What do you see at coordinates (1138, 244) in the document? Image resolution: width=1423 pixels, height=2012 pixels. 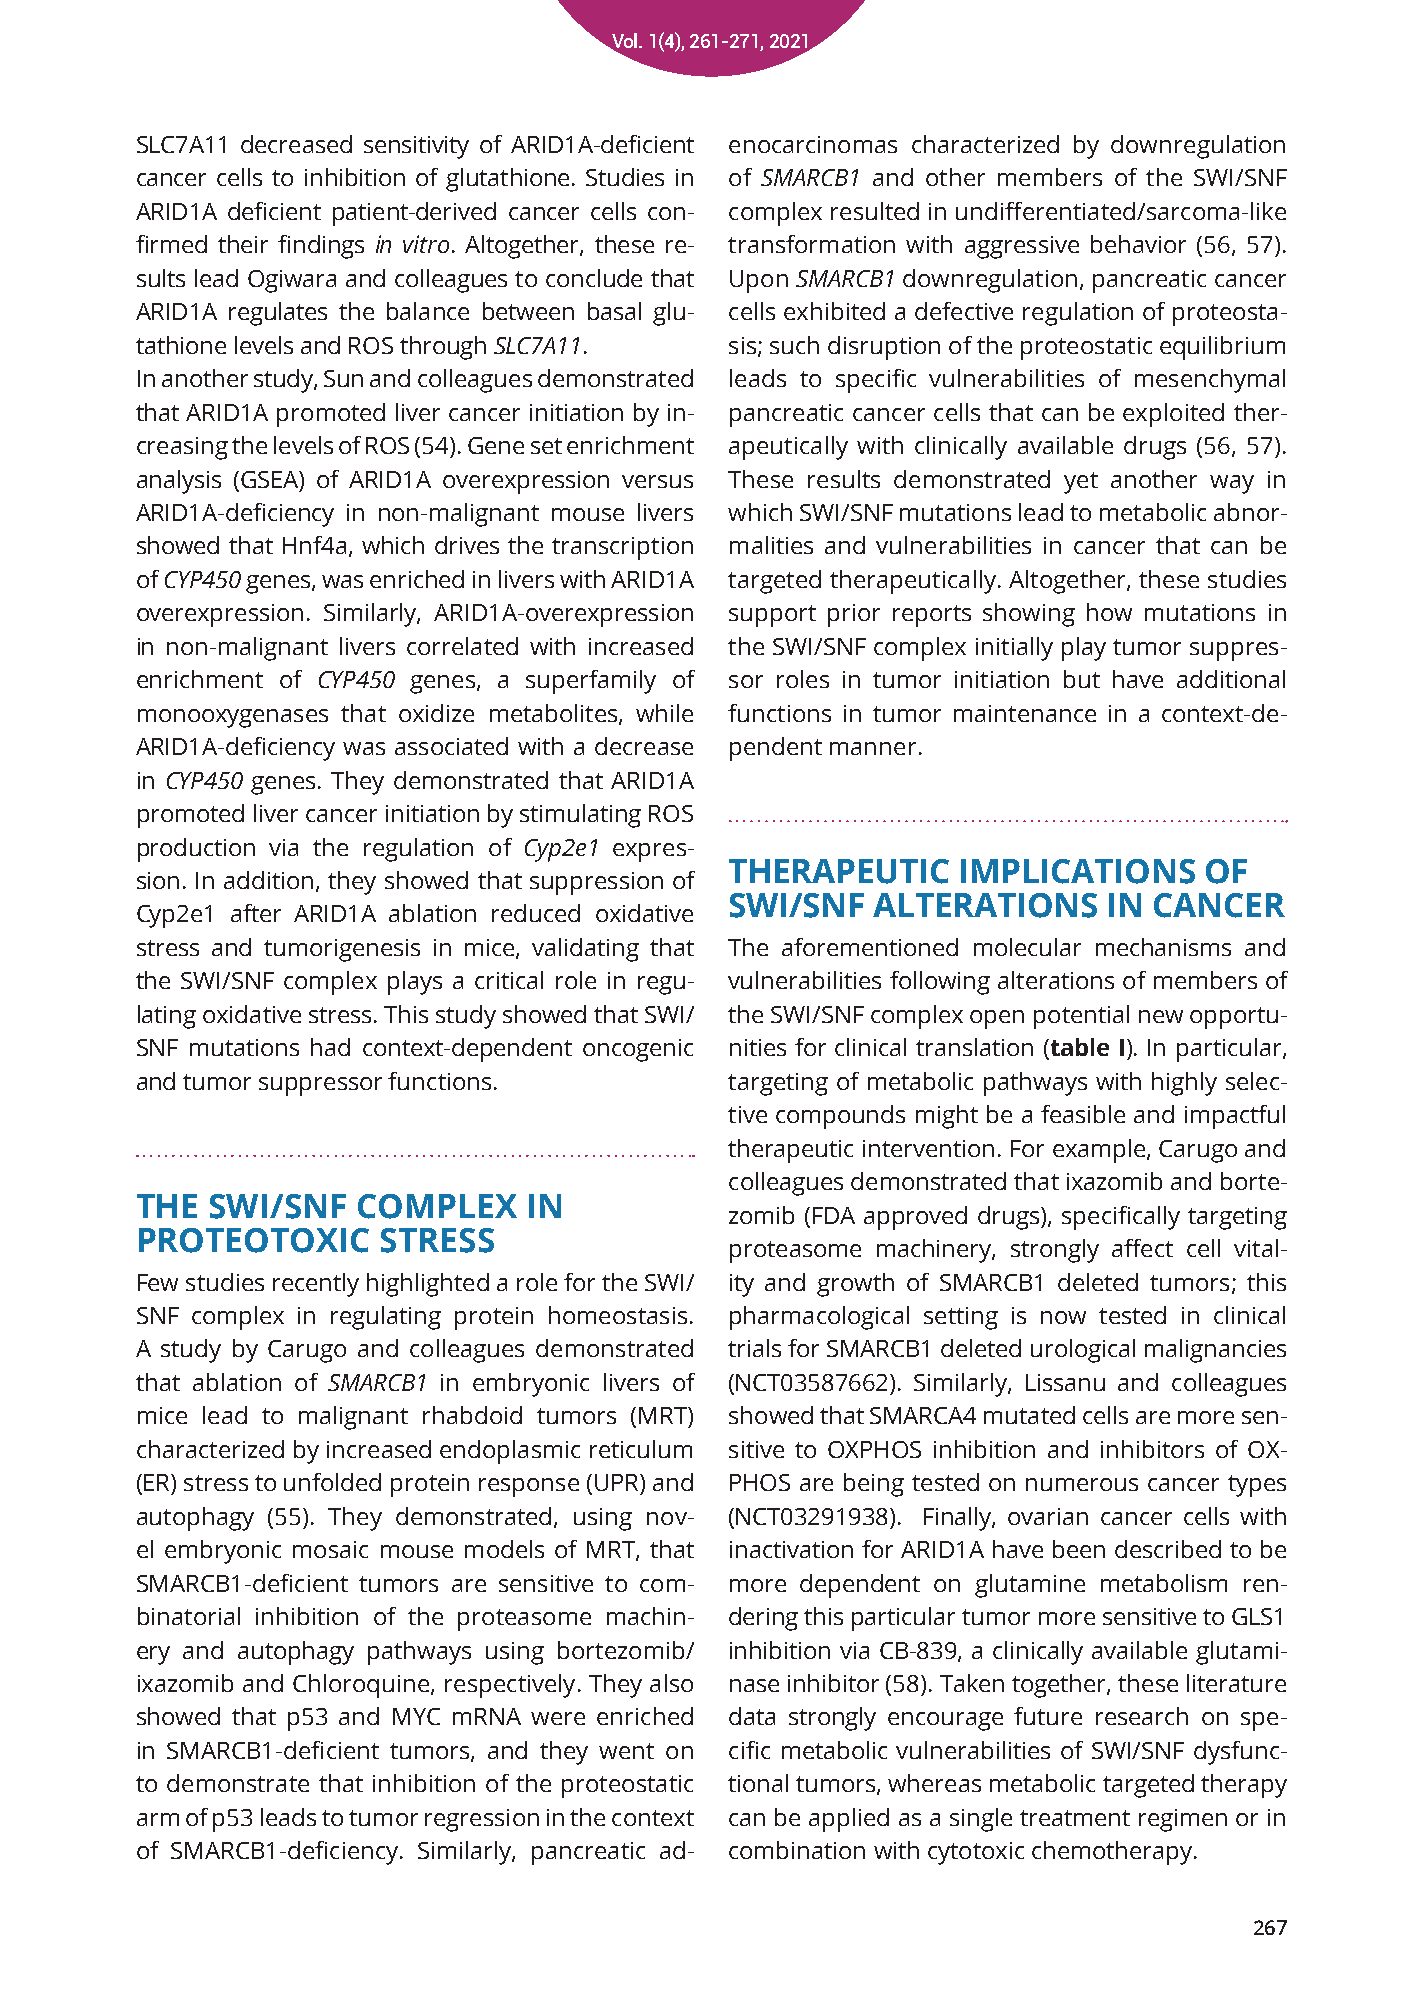 I see `behavior` at bounding box center [1138, 244].
